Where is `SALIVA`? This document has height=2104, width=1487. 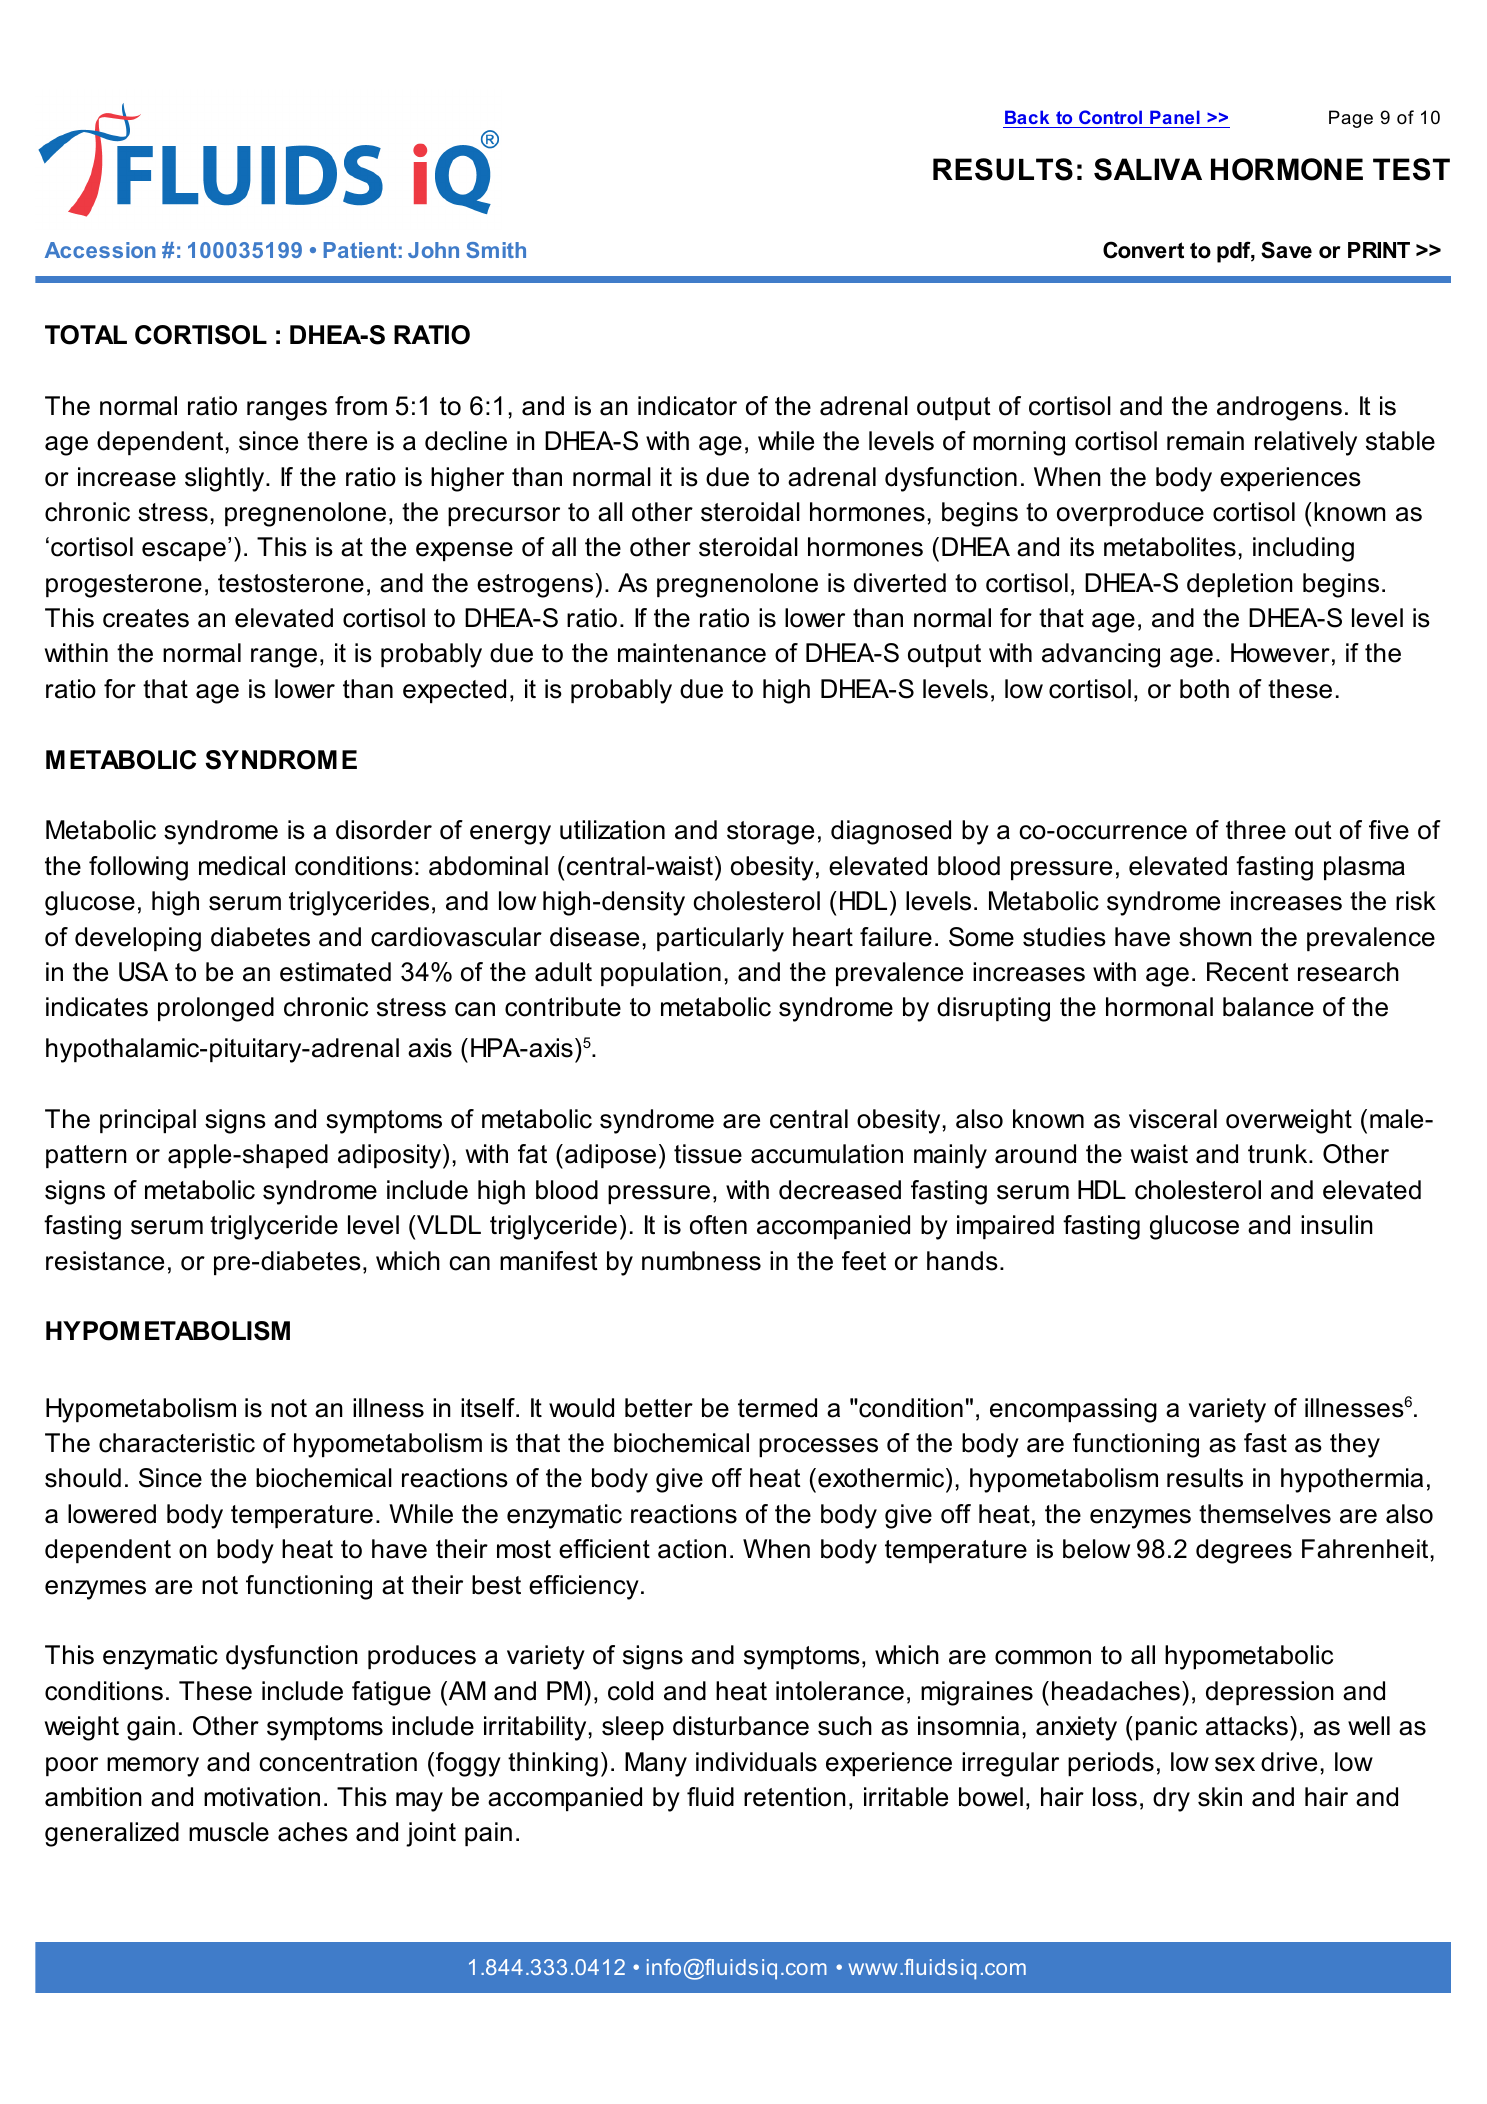
SALIVA is located at coordinates (1148, 169).
